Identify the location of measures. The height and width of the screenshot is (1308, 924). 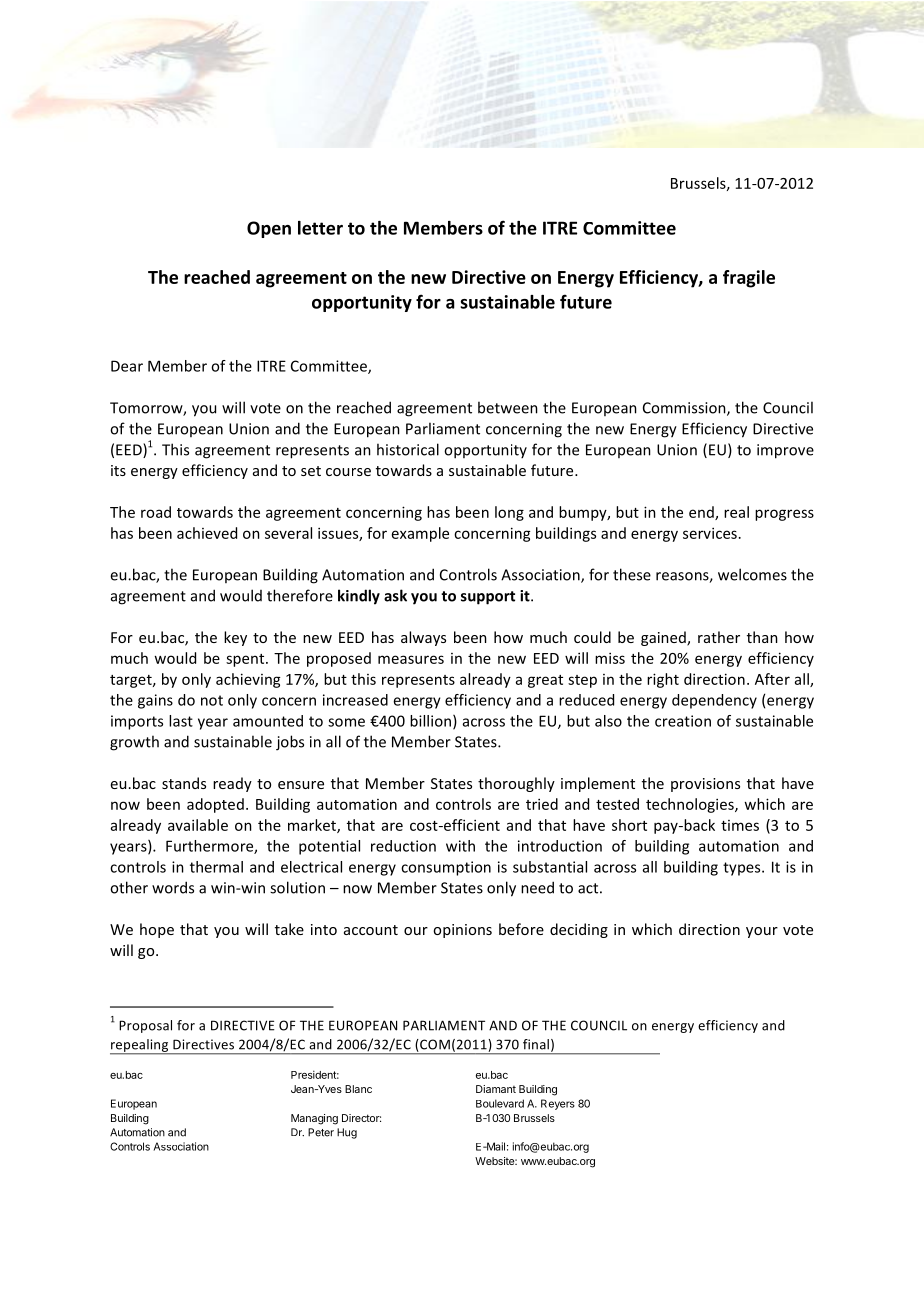
(411, 659).
